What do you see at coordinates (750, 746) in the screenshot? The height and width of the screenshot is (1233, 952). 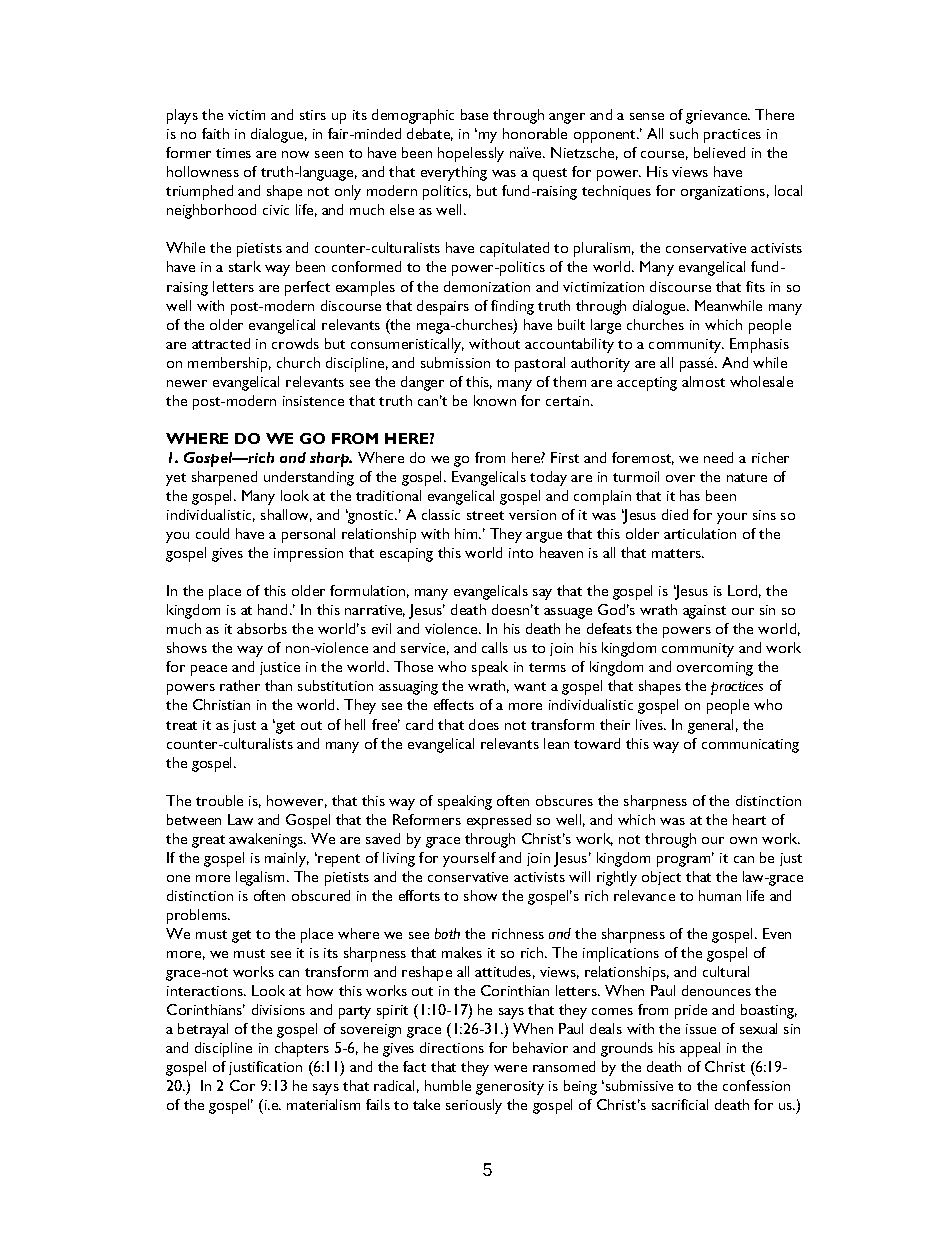 I see `communicating` at bounding box center [750, 746].
